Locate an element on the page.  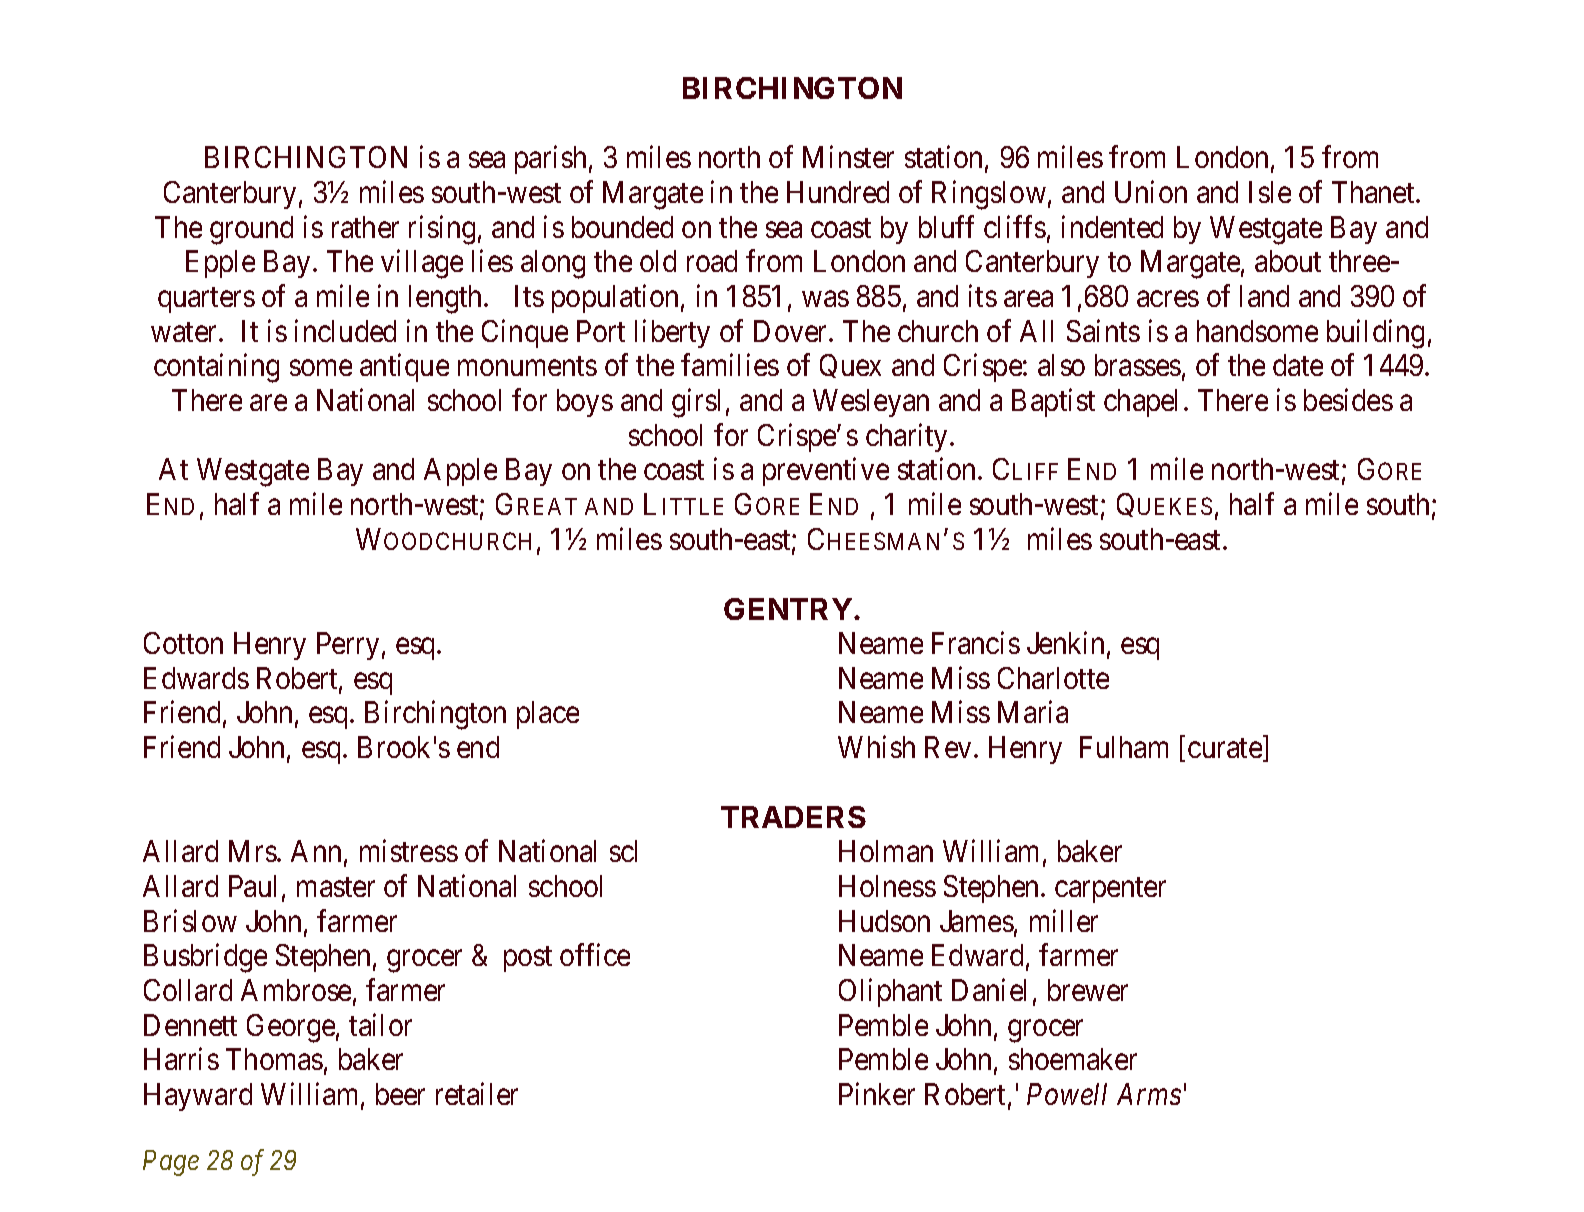
Isle is located at coordinates (1270, 192).
